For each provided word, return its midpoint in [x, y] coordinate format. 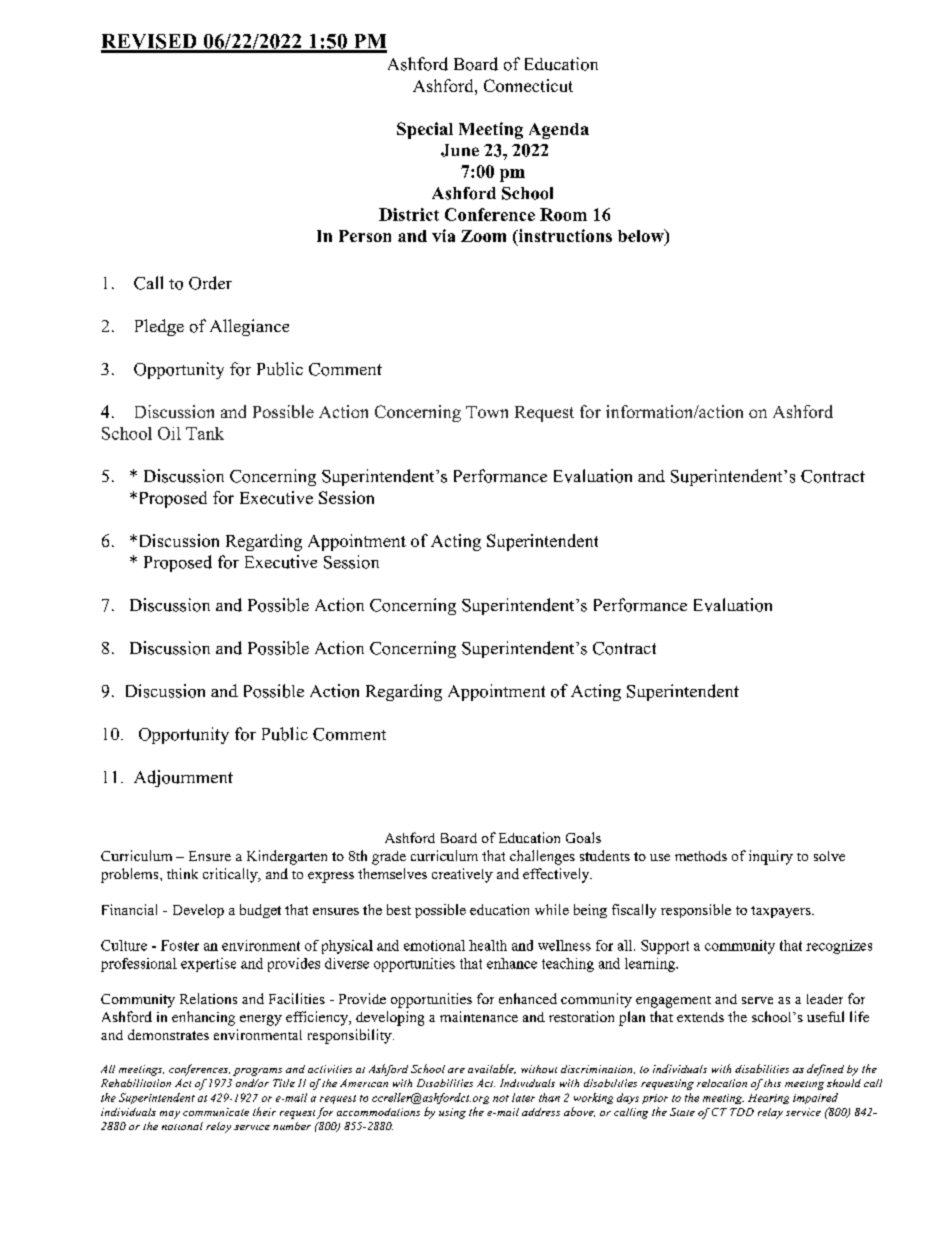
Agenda [559, 131]
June [460, 150]
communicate [216, 1112]
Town [487, 412]
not [501, 1098]
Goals [583, 837]
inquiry [771, 857]
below [642, 237]
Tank [205, 433]
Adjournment [183, 778]
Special [425, 130]
